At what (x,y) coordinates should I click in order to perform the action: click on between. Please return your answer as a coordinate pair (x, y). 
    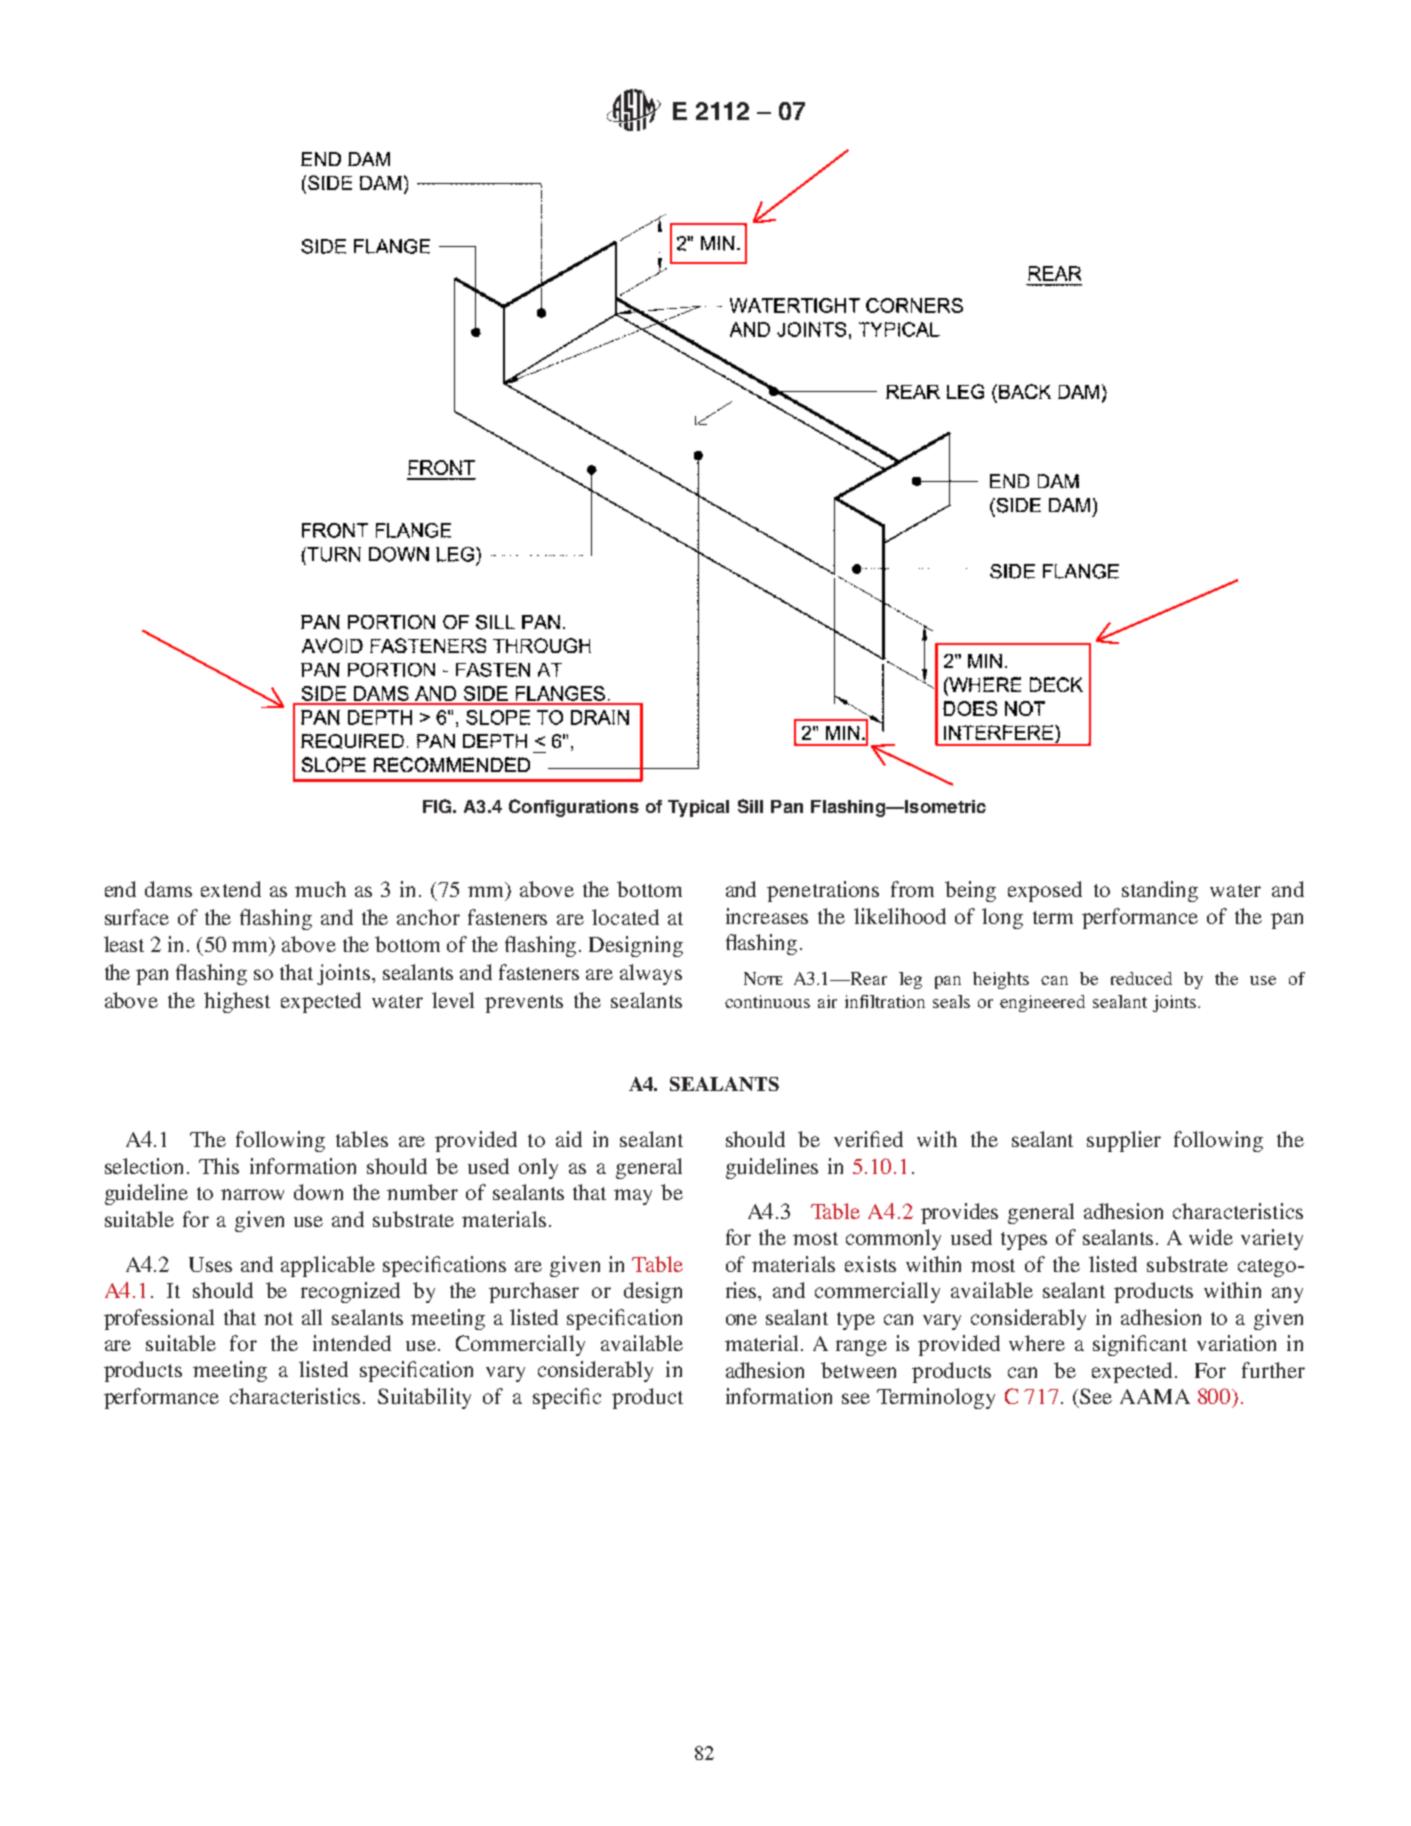
    Looking at the image, I should click on (858, 1370).
